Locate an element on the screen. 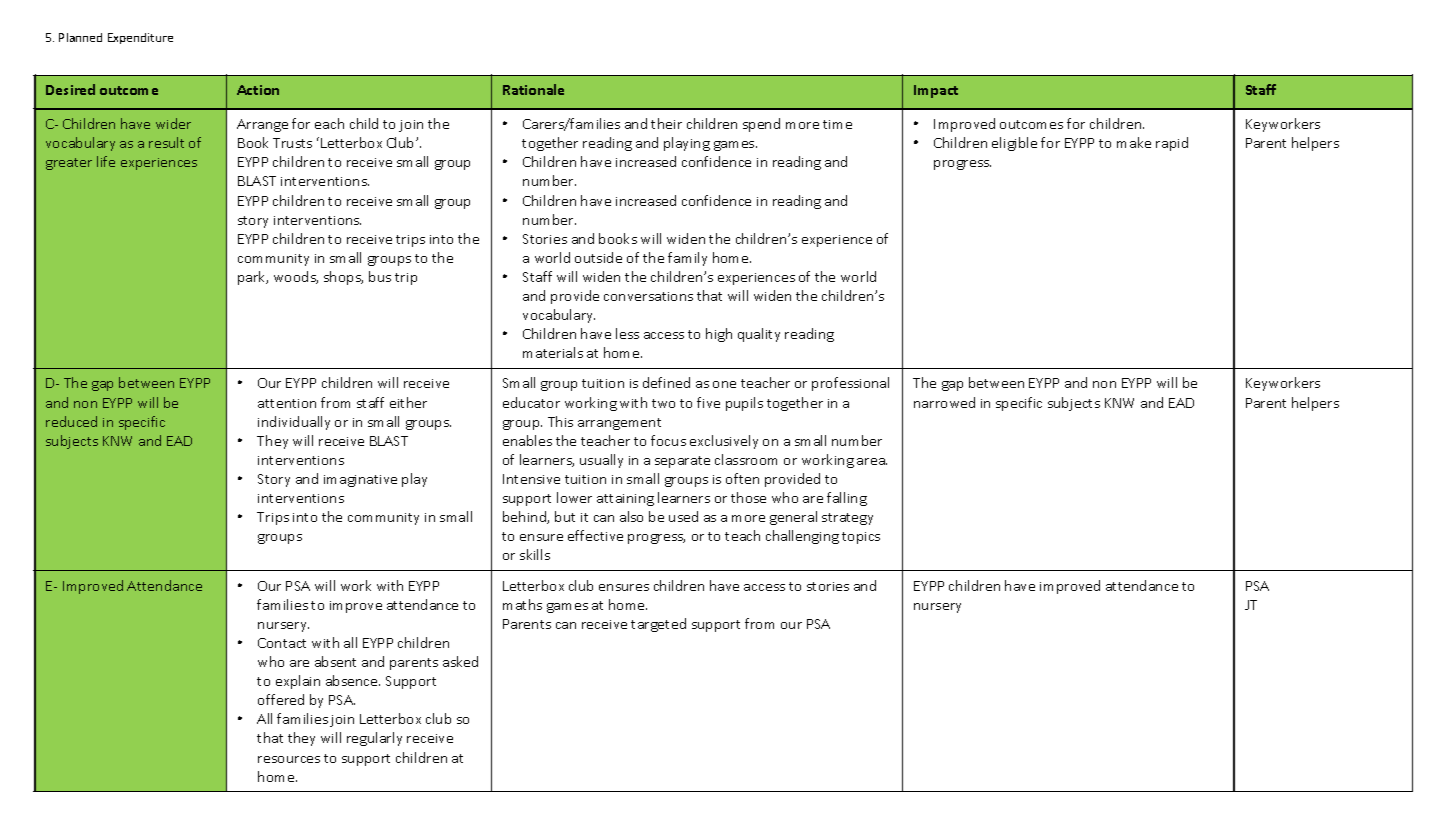 This screenshot has height=819, width=1456. two is located at coordinates (663, 403).
